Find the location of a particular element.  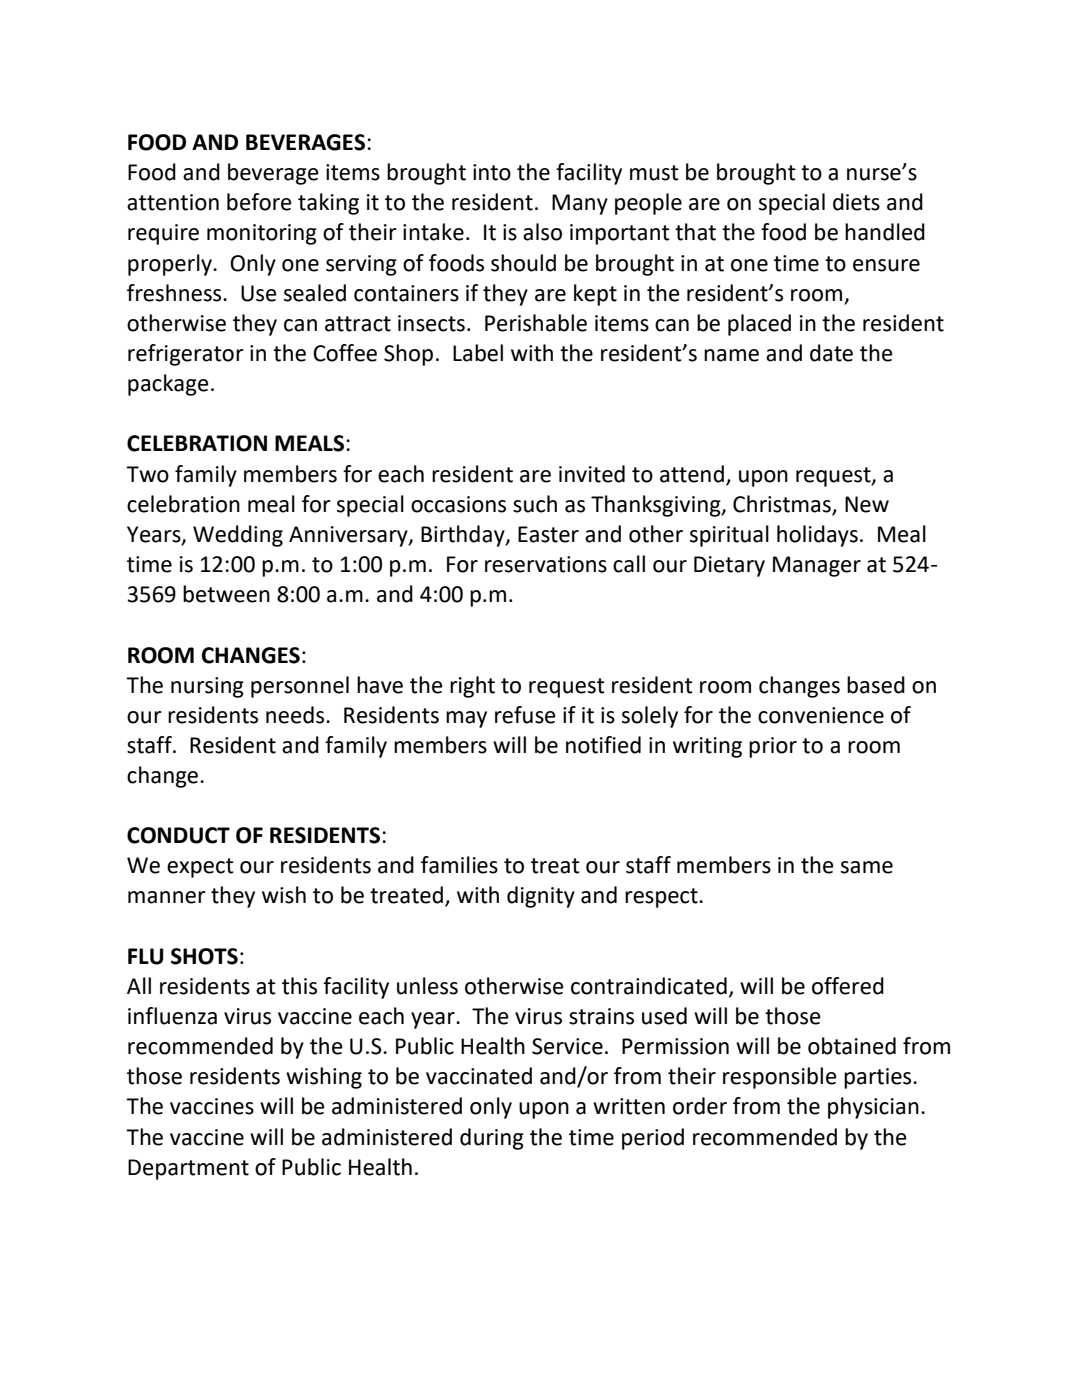

diets is located at coordinates (856, 202).
